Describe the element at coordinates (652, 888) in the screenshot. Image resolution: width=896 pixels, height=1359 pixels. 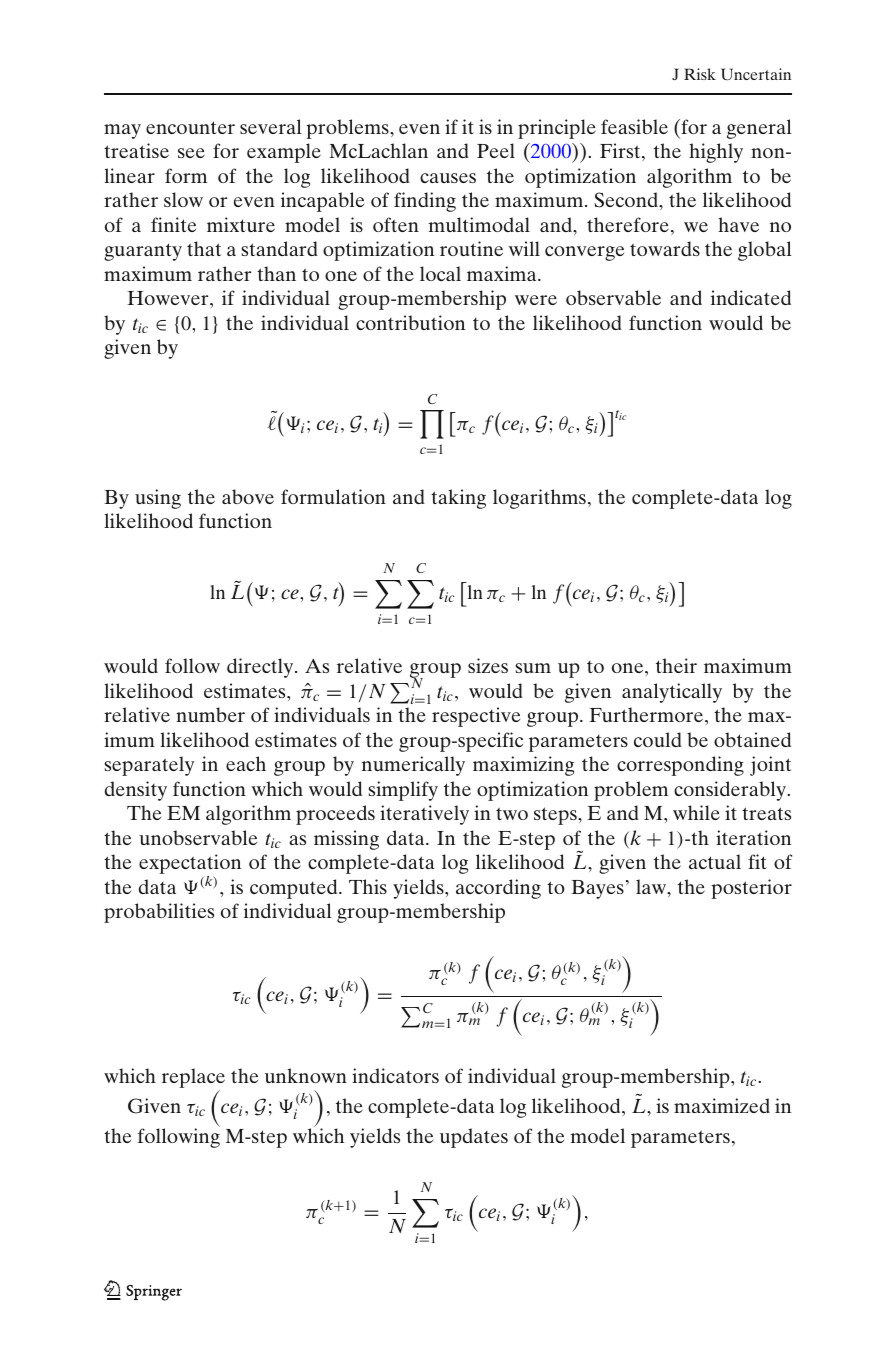
I see `law` at that location.
